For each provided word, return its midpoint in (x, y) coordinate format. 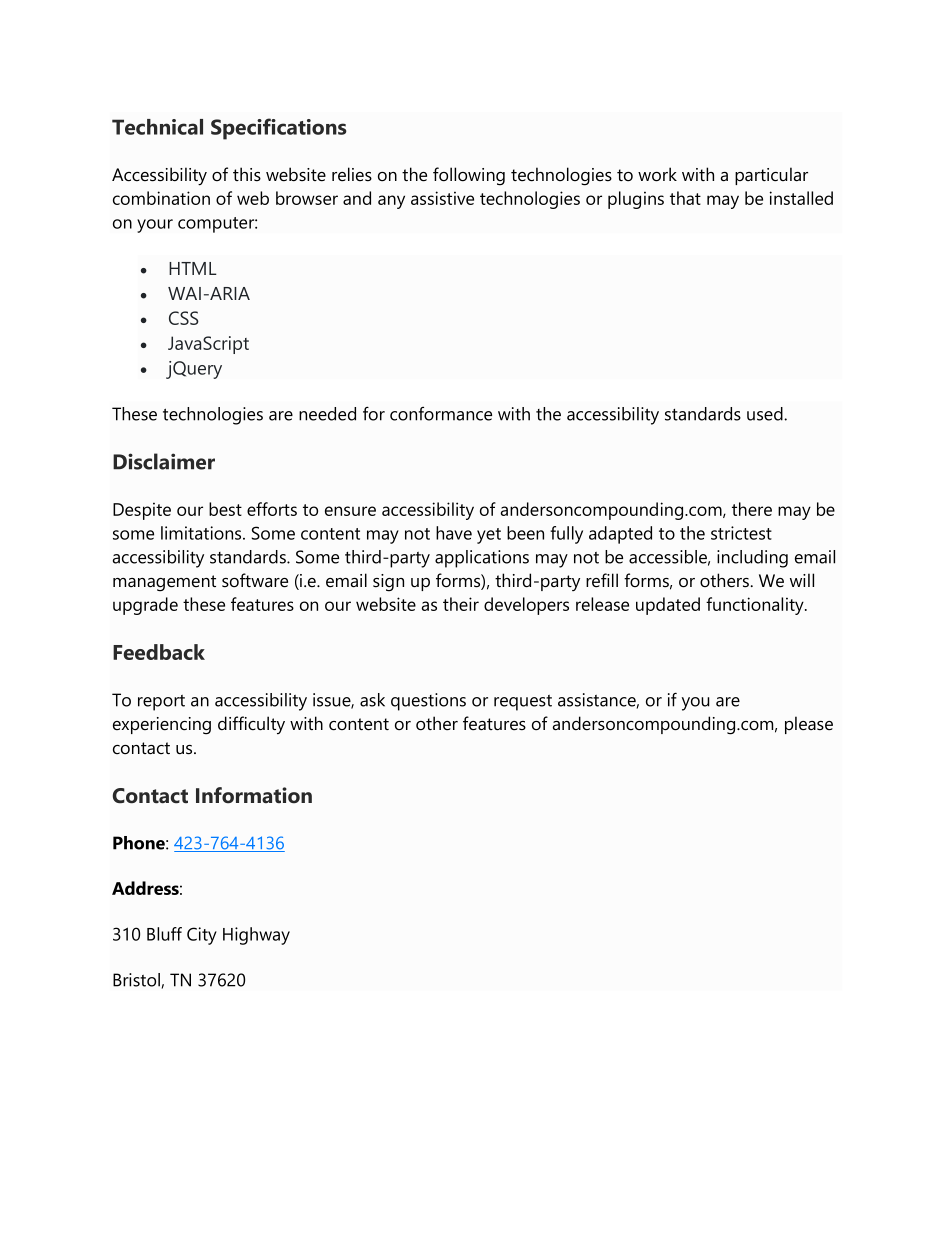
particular (771, 176)
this (247, 174)
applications (482, 559)
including (752, 559)
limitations (202, 533)
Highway (256, 936)
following (469, 176)
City (202, 936)
